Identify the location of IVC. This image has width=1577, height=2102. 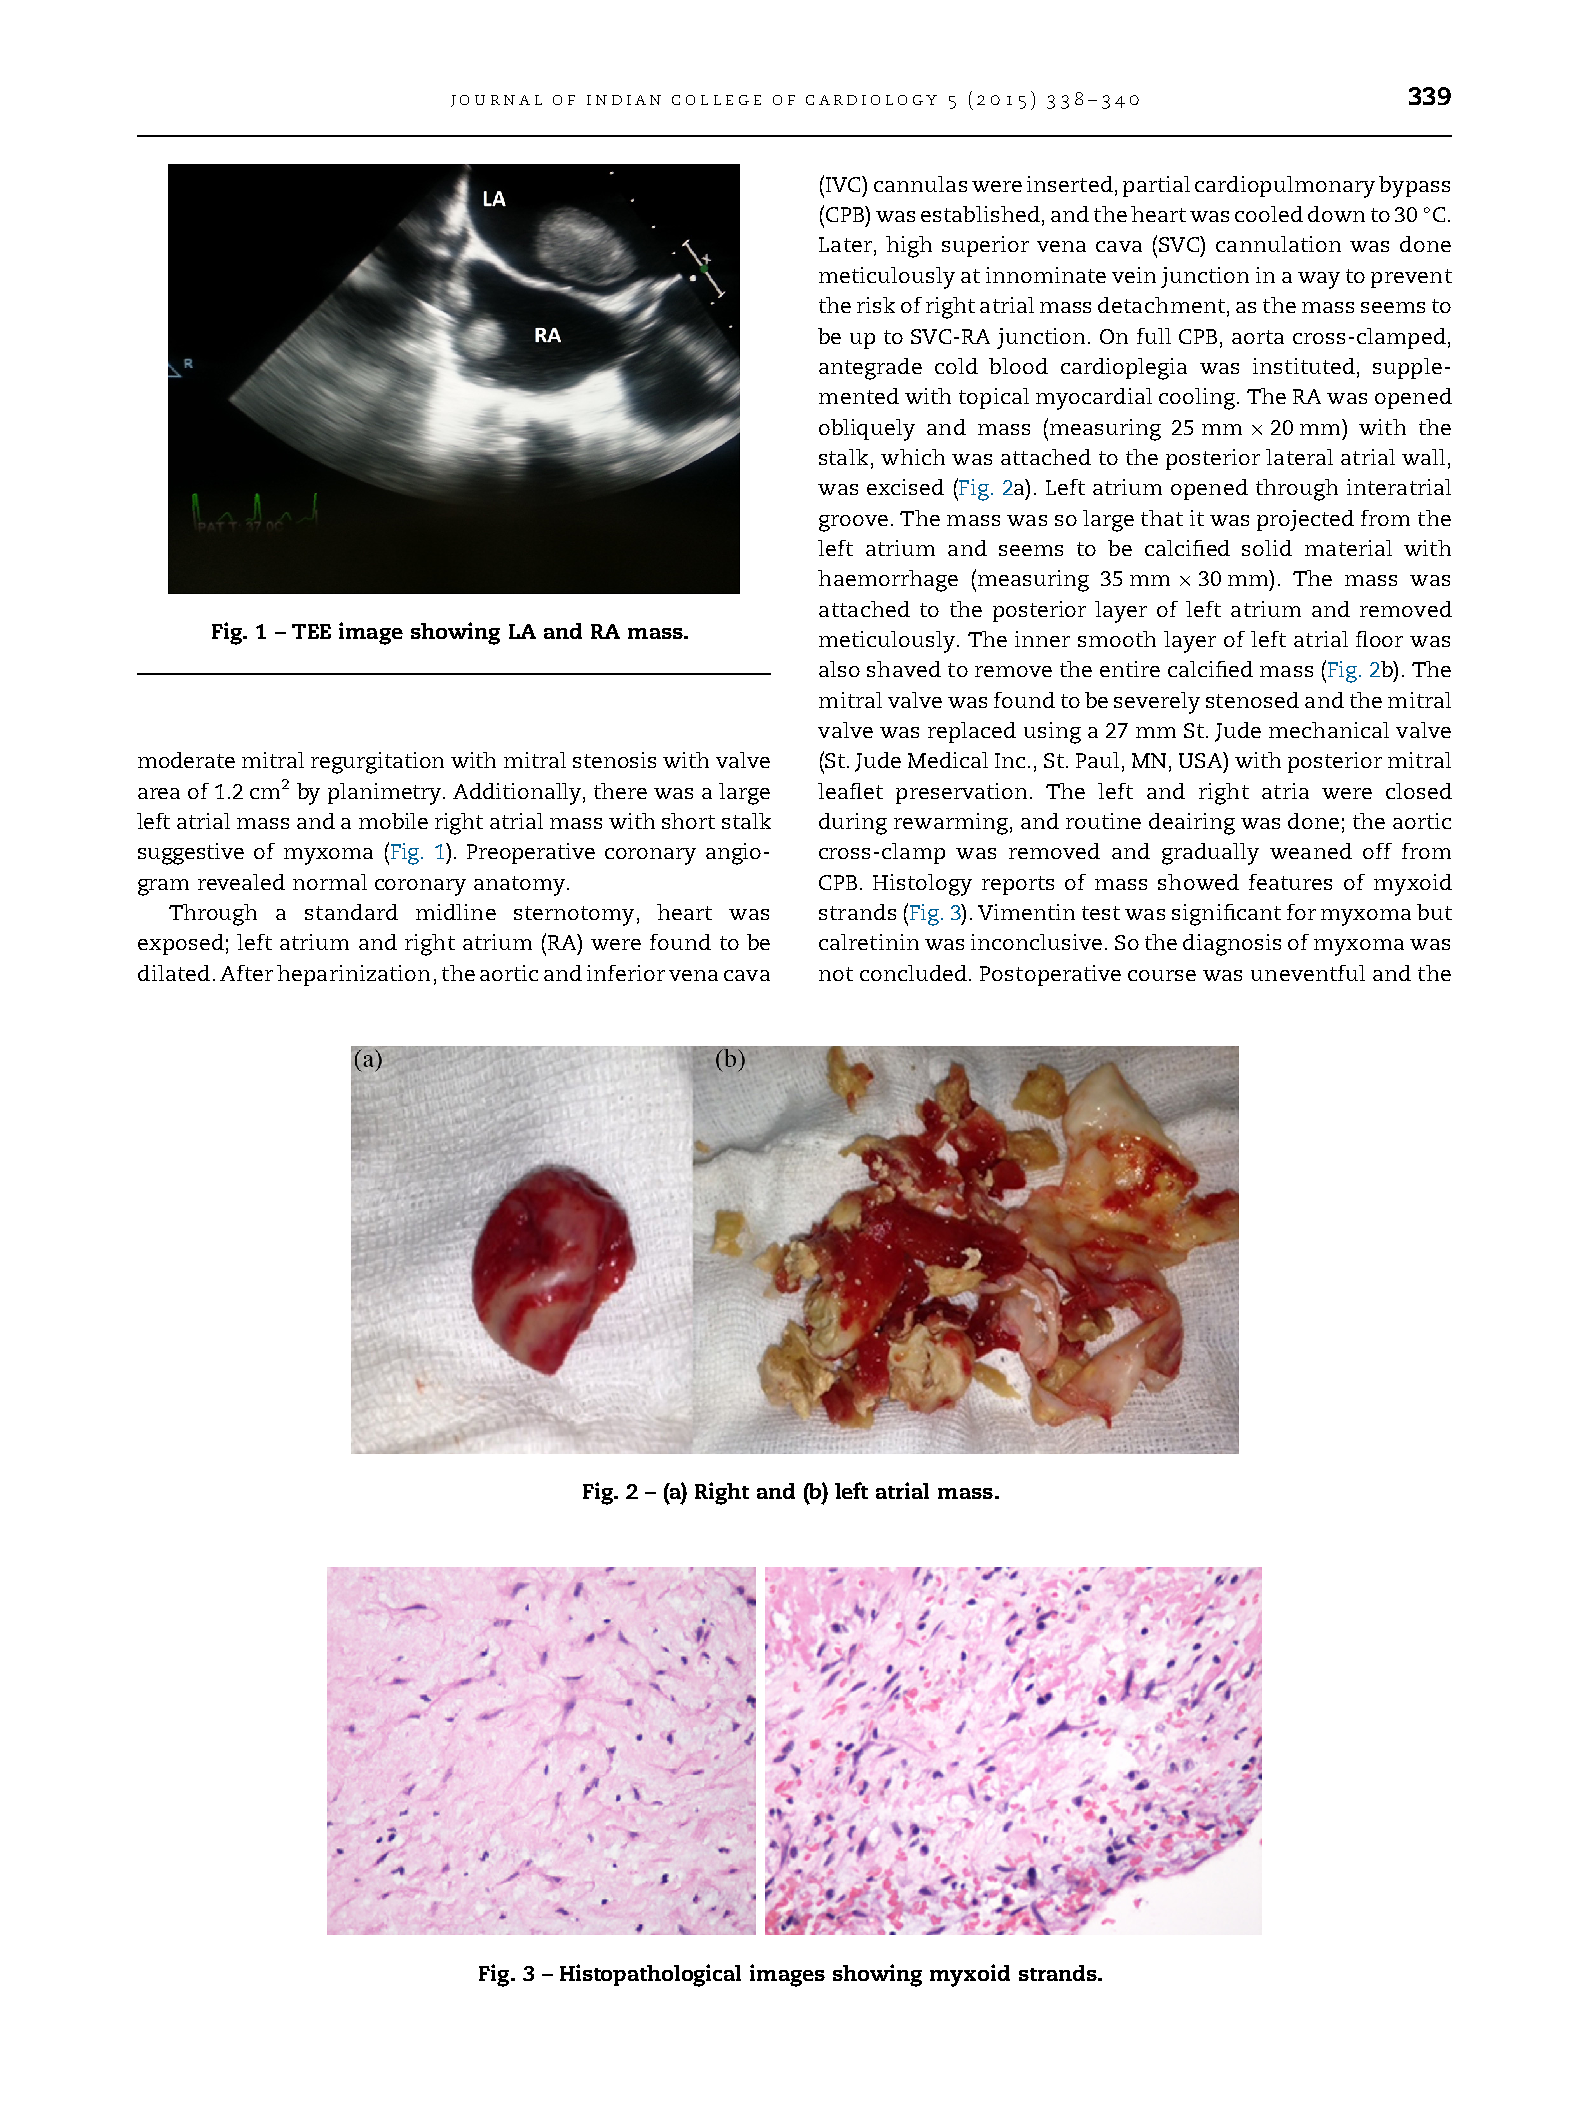
(845, 184).
